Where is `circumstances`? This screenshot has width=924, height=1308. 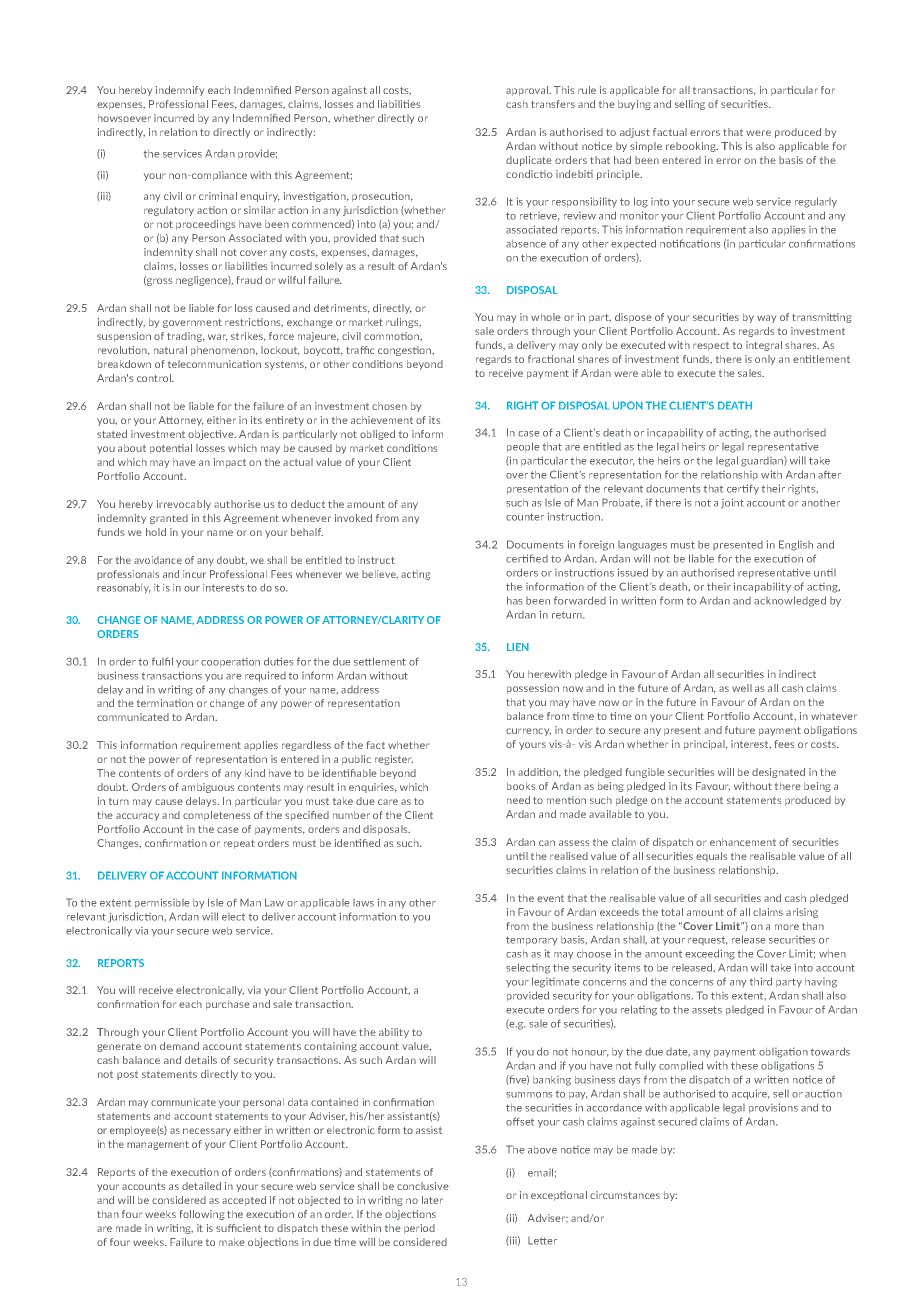 circumstances is located at coordinates (625, 1195).
